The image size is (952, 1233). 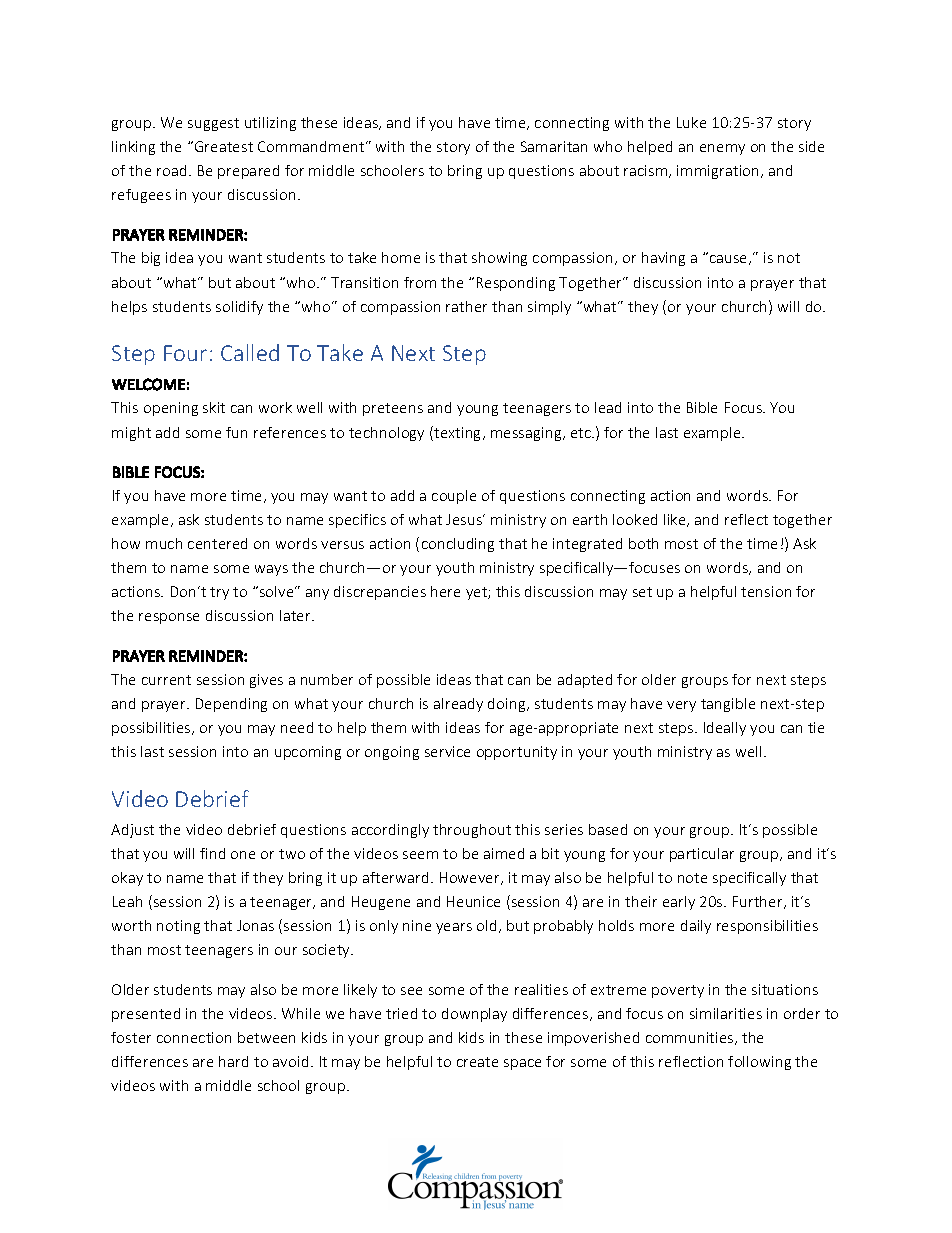 I want to click on service, so click(x=447, y=751).
